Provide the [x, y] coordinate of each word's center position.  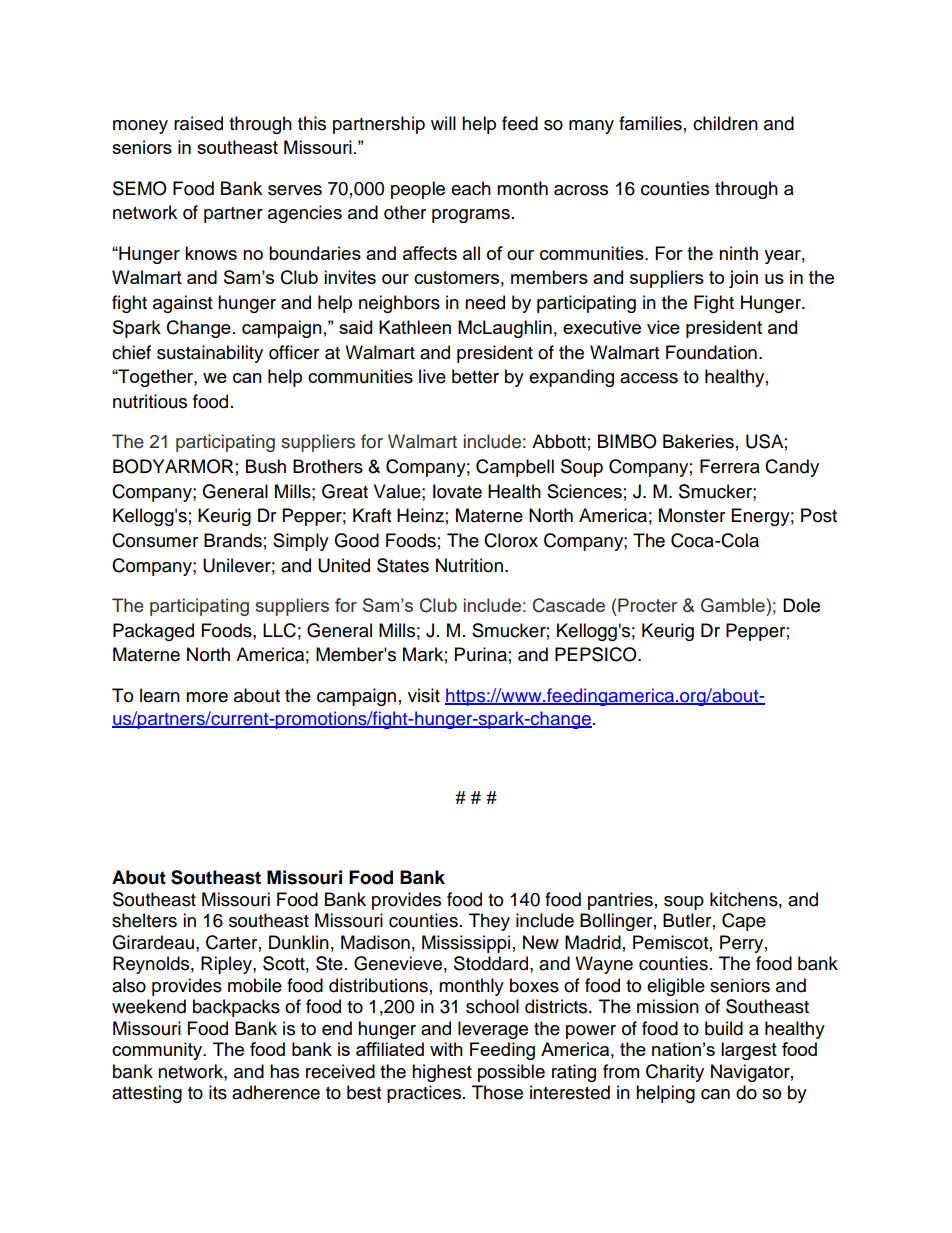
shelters [144, 920]
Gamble [734, 605]
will [443, 123]
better [475, 376]
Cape [744, 922]
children [725, 123]
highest [442, 1073]
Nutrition [469, 565]
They [489, 922]
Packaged [153, 632]
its [218, 1092]
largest [749, 1051]
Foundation [711, 352]
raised [198, 123]
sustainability [210, 354]
